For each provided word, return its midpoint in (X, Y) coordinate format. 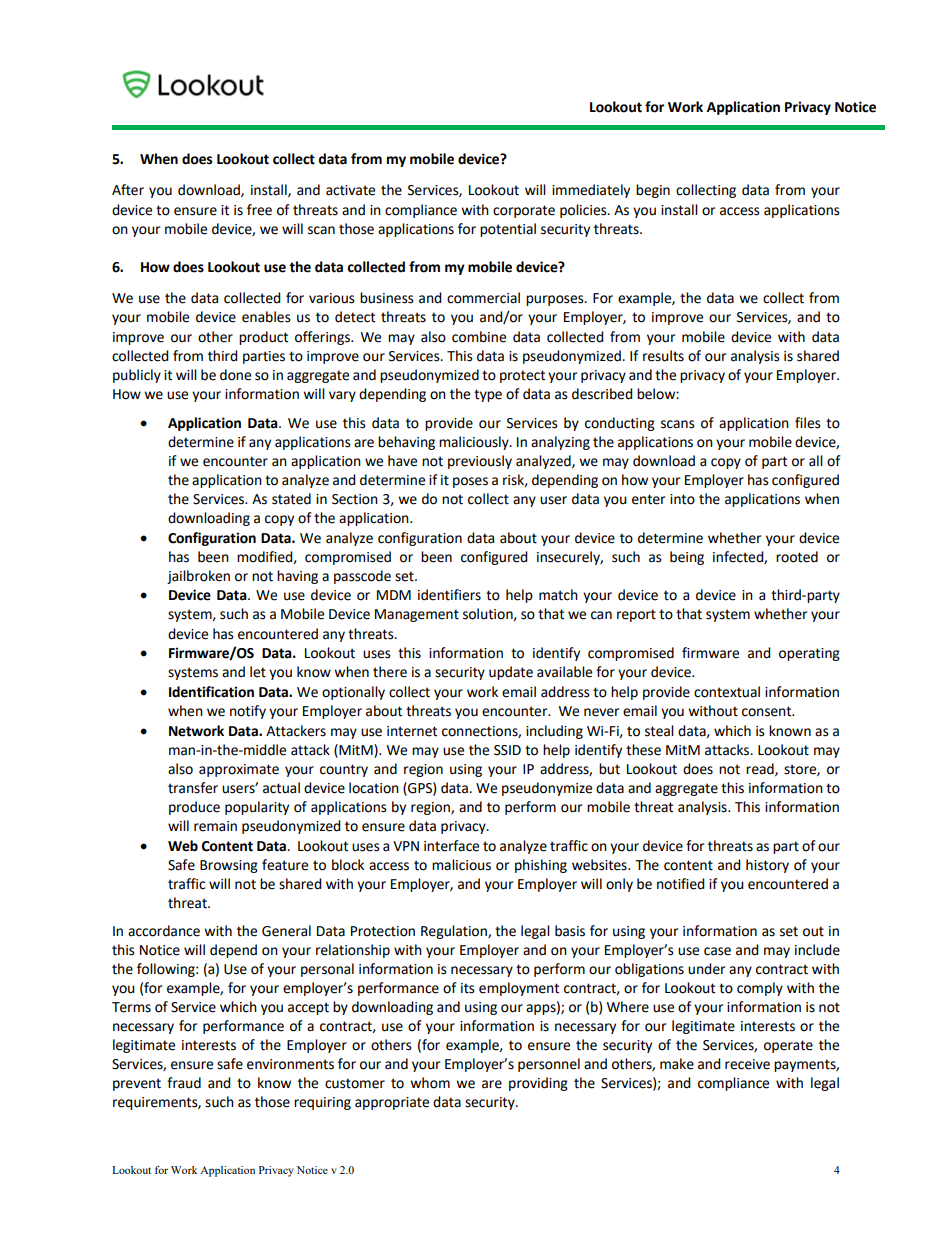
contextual (727, 692)
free (259, 210)
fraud (184, 1083)
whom (430, 1083)
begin (653, 191)
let (258, 672)
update (511, 673)
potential (508, 230)
